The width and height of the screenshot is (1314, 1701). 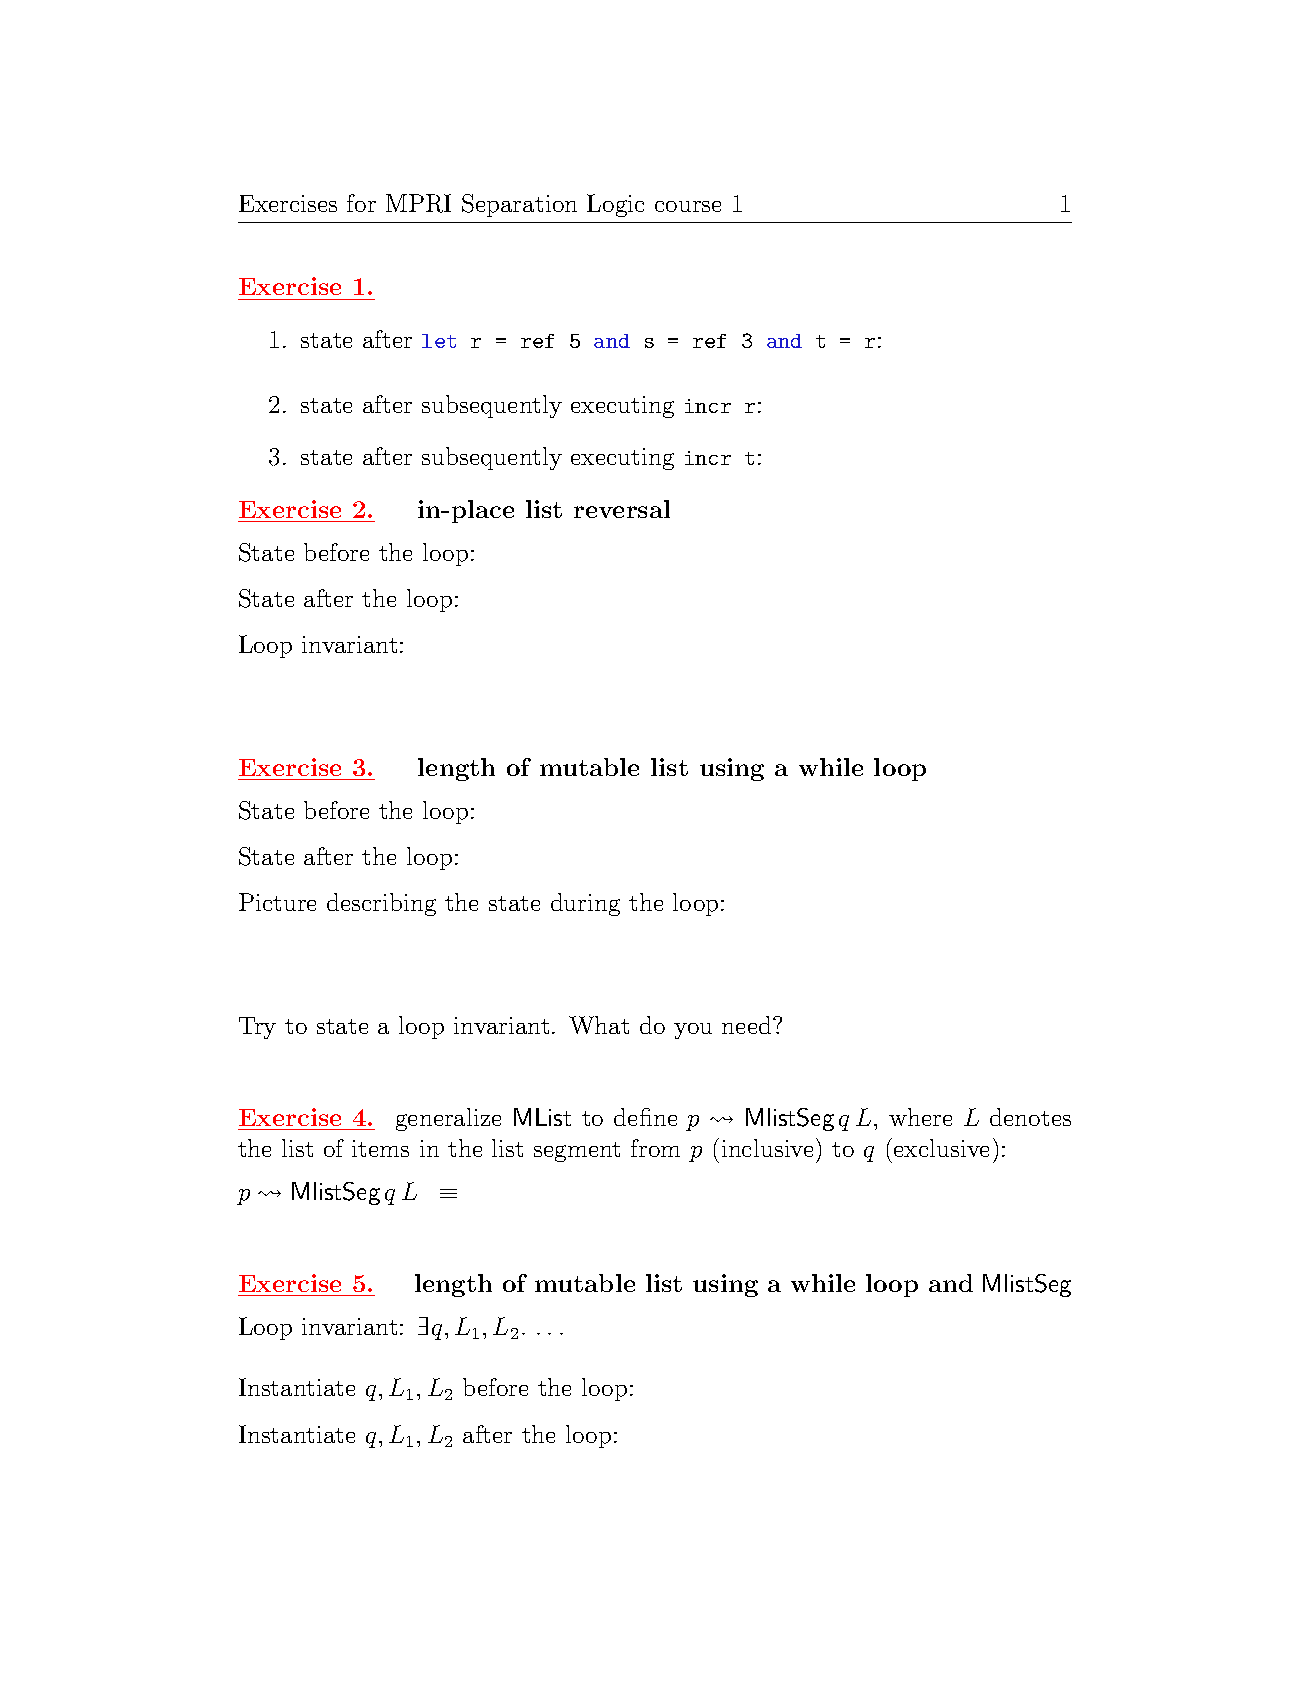 I want to click on items, so click(x=380, y=1148).
